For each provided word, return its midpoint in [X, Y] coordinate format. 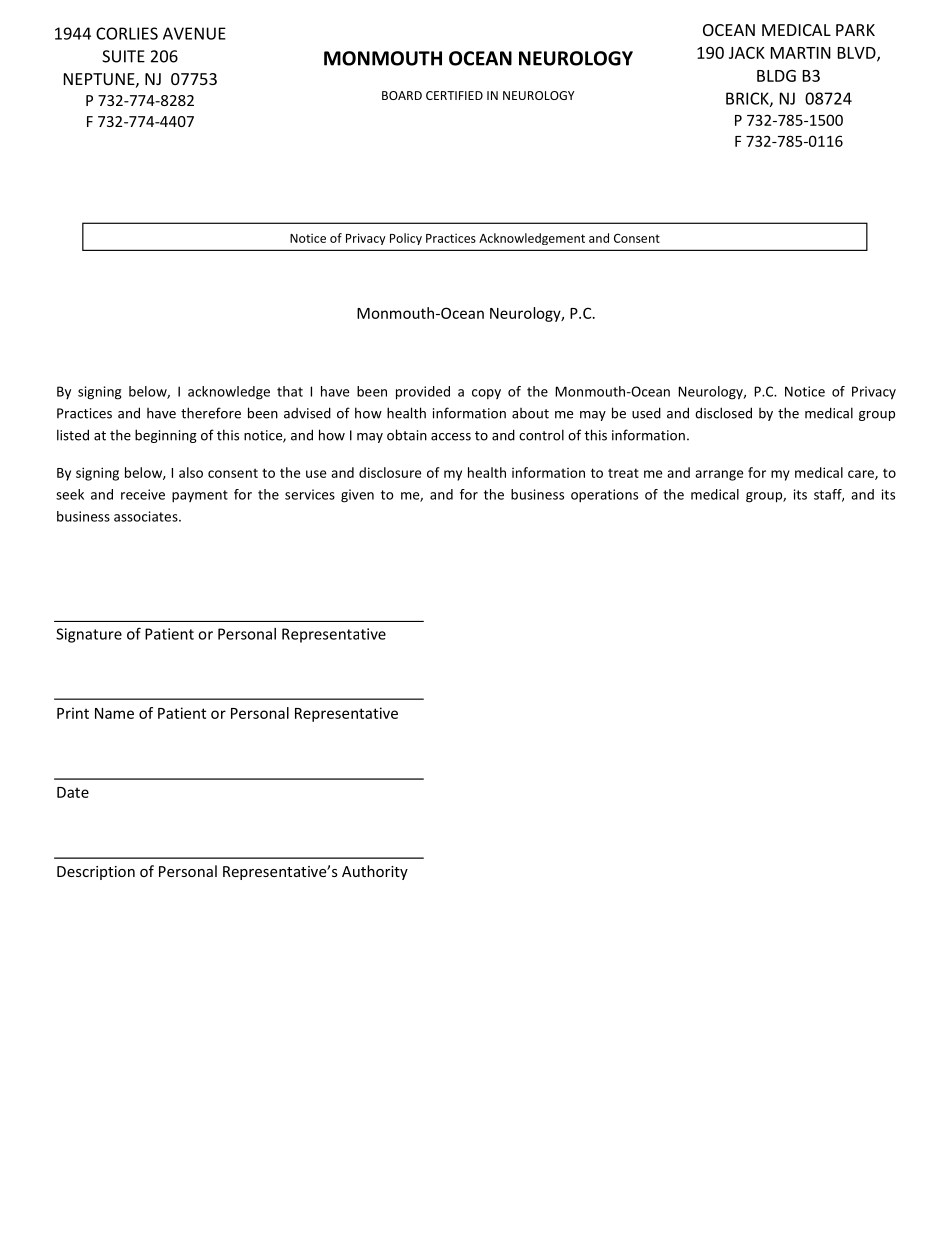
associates [147, 516]
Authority [375, 872]
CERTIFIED [454, 95]
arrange [719, 475]
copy [486, 394]
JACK [747, 53]
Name [114, 713]
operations [604, 496]
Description [96, 873]
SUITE [123, 56]
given [357, 496]
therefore [211, 413]
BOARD [402, 95]
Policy [406, 239]
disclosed [723, 413]
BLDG [776, 76]
